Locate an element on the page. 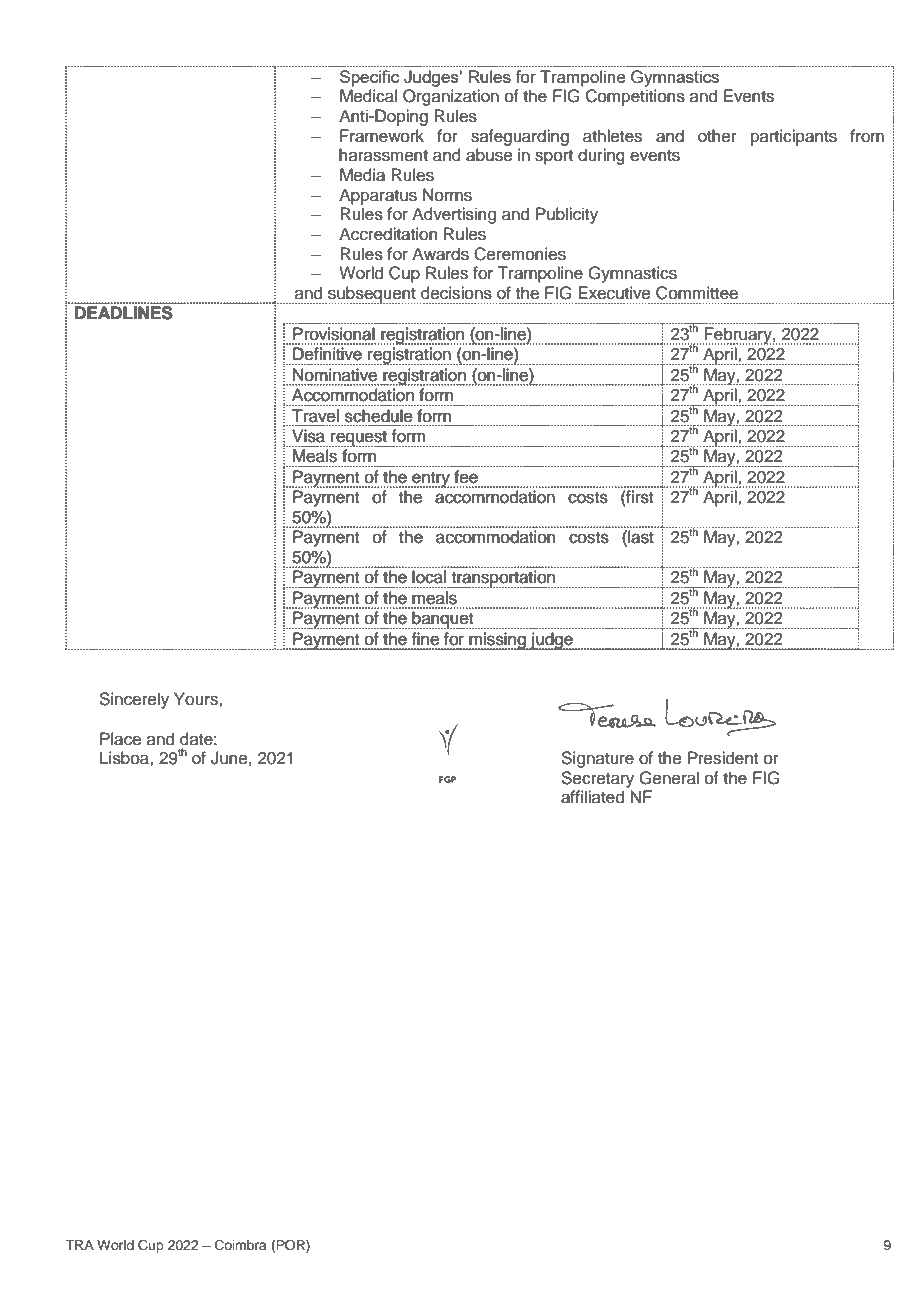  affiliated is located at coordinates (592, 797).
